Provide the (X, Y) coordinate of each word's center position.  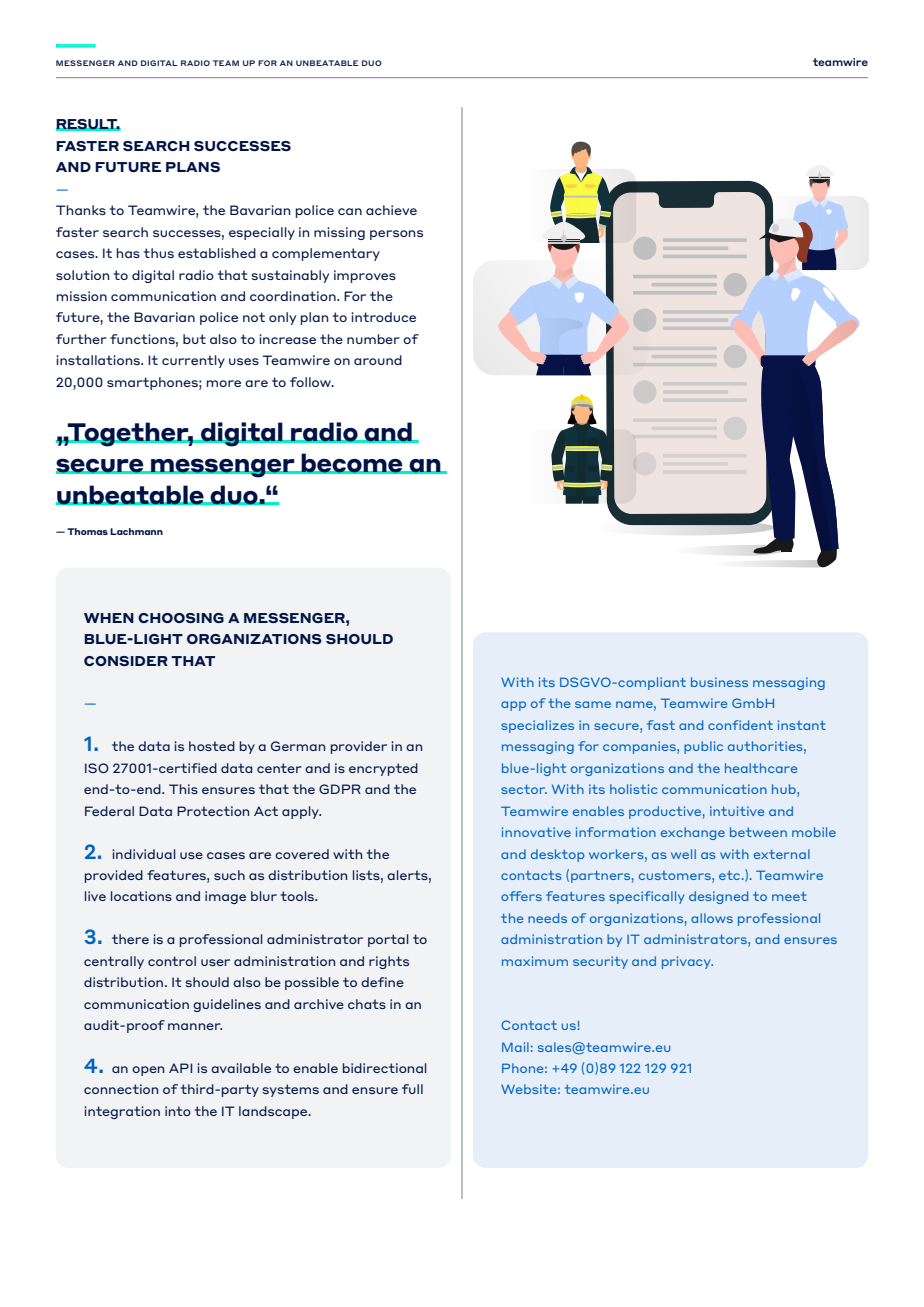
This (183, 789)
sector (524, 789)
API (180, 1068)
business (719, 682)
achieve (391, 210)
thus (159, 253)
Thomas (87, 531)
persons (396, 235)
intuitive (737, 811)
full (412, 1089)
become (352, 463)
